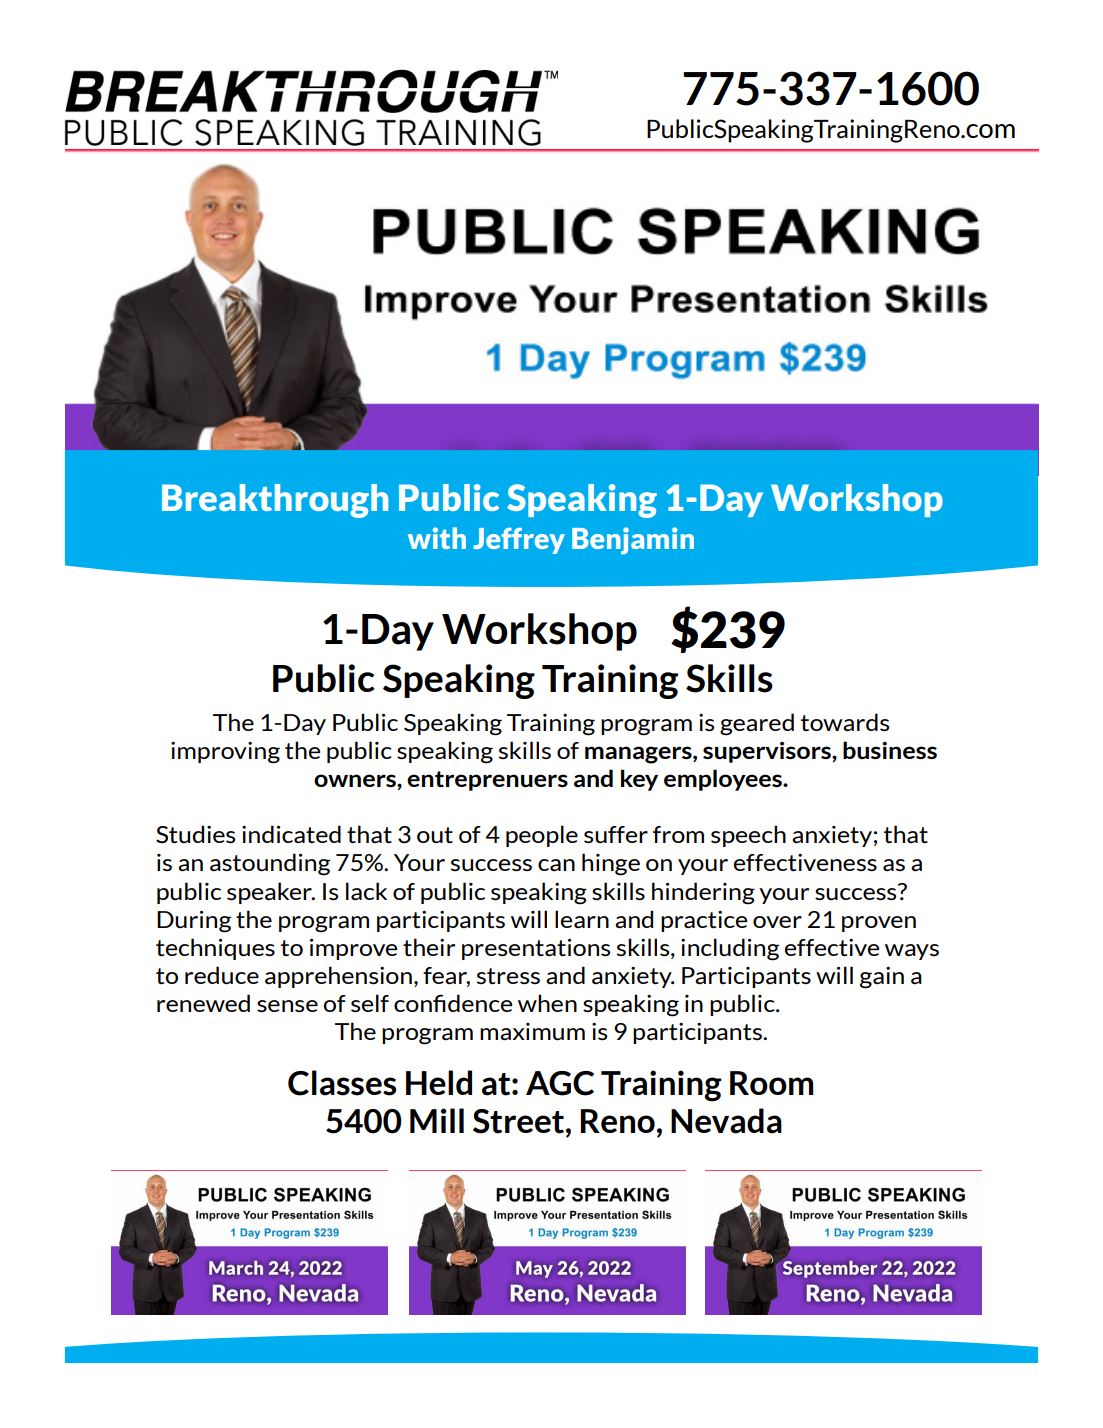  What do you see at coordinates (225, 753) in the screenshot?
I see `improving` at bounding box center [225, 753].
